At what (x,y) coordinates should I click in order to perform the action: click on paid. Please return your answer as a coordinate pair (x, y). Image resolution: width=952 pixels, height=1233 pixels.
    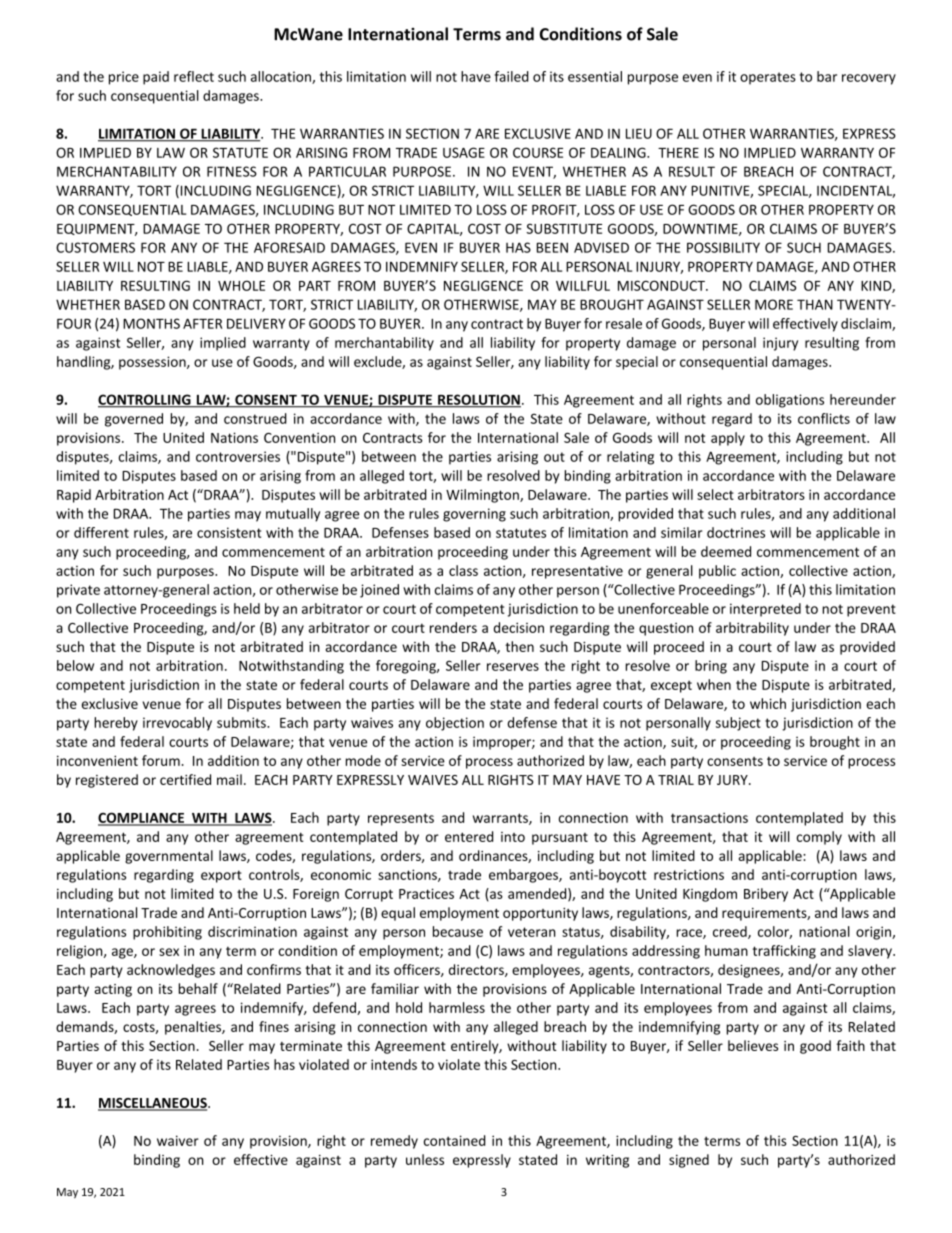
    Looking at the image, I should click on (156, 78).
